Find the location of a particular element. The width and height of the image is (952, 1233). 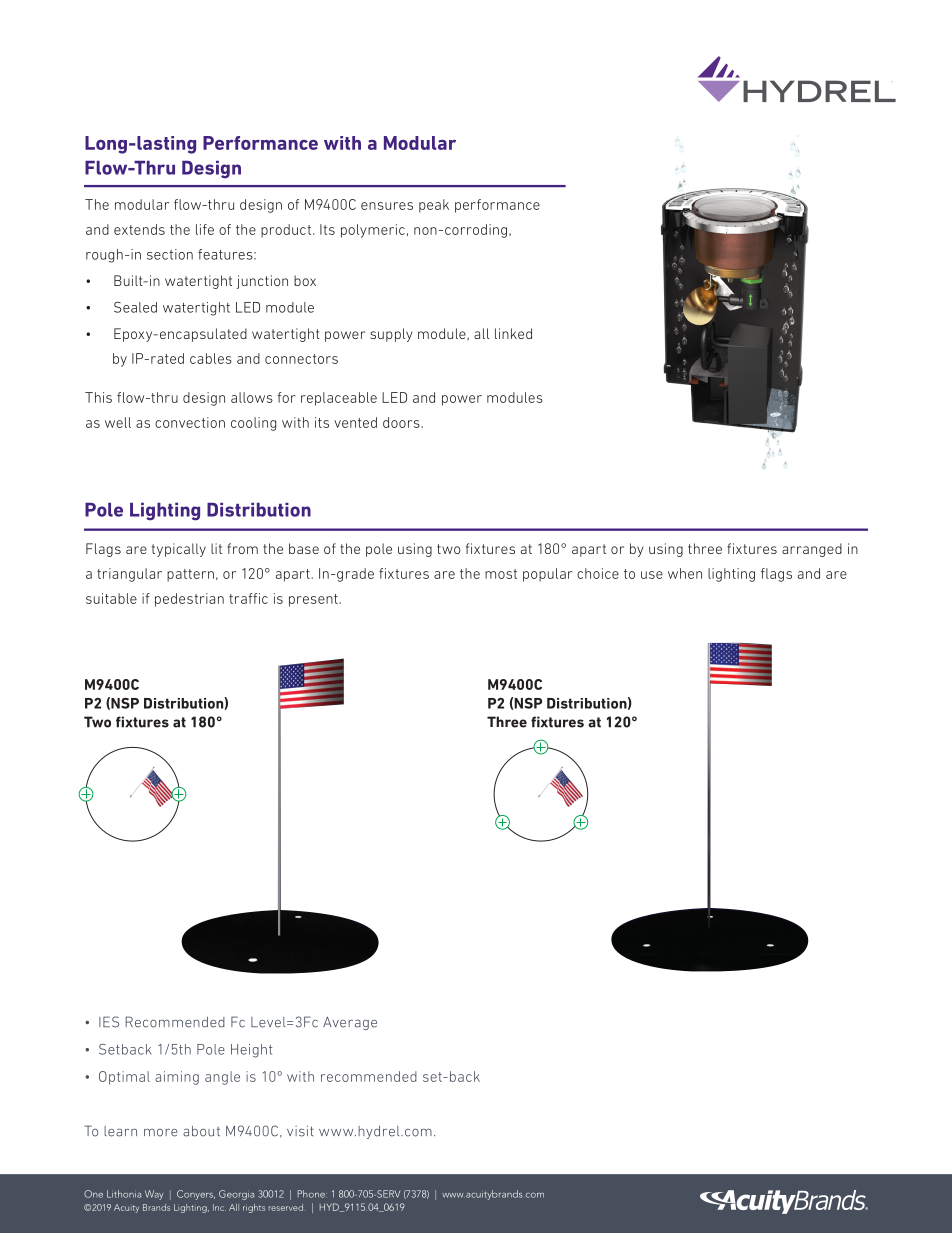

visit is located at coordinates (300, 1131).
